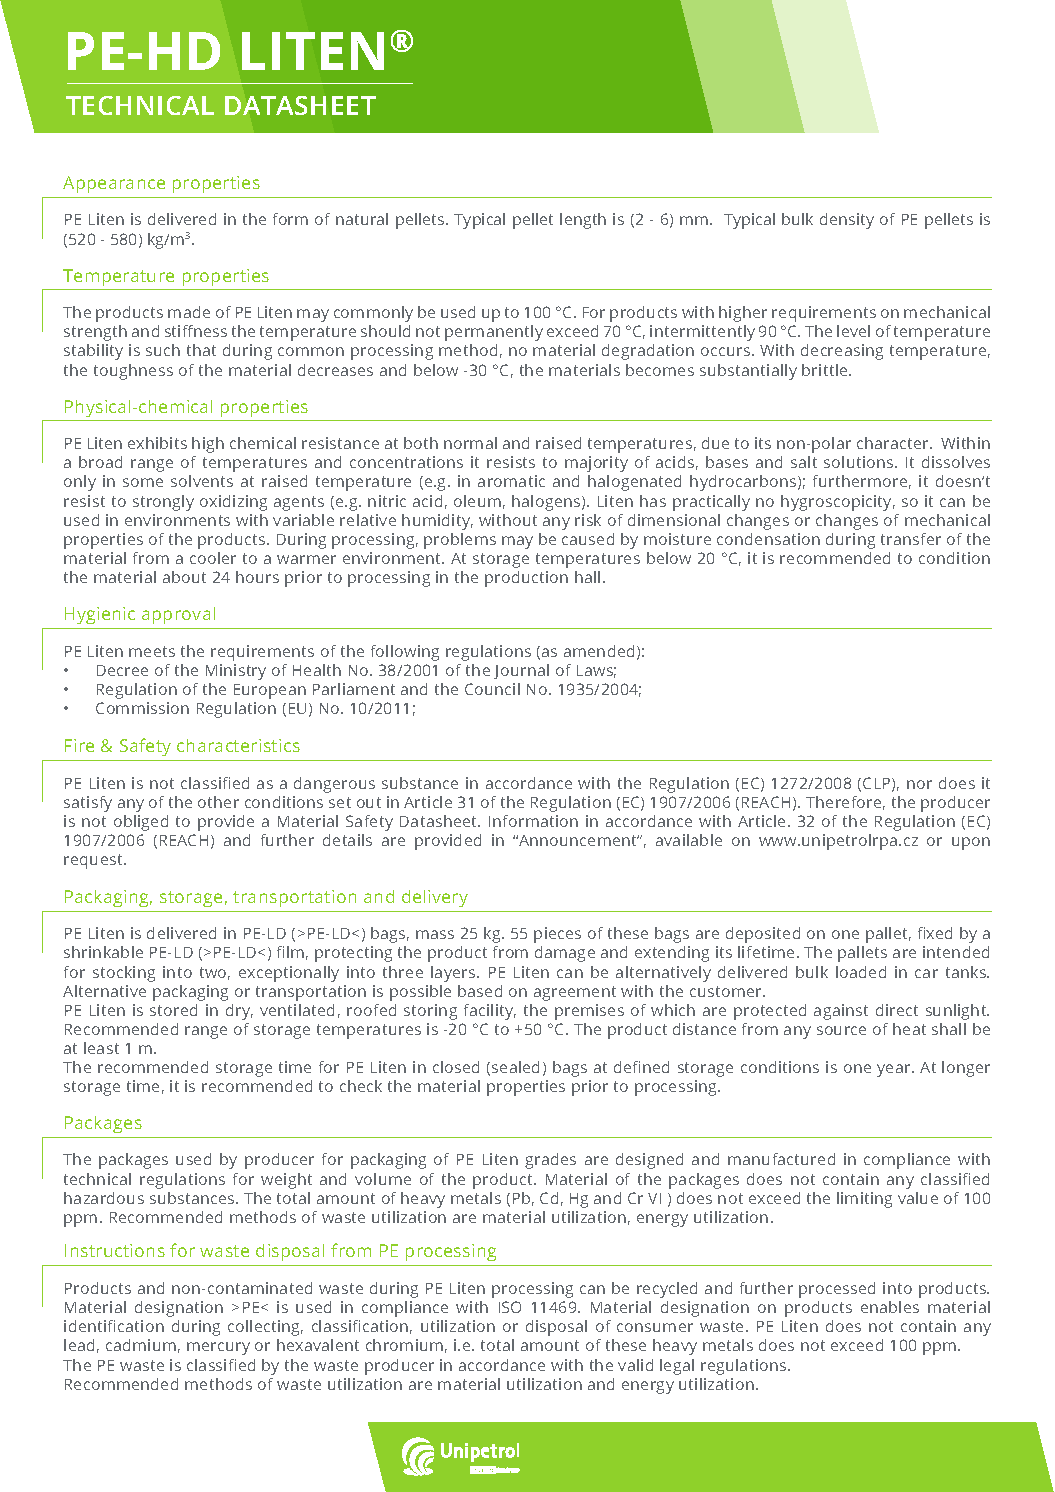 The image size is (1055, 1492). Describe the element at coordinates (583, 221) in the screenshot. I see `length` at that location.
